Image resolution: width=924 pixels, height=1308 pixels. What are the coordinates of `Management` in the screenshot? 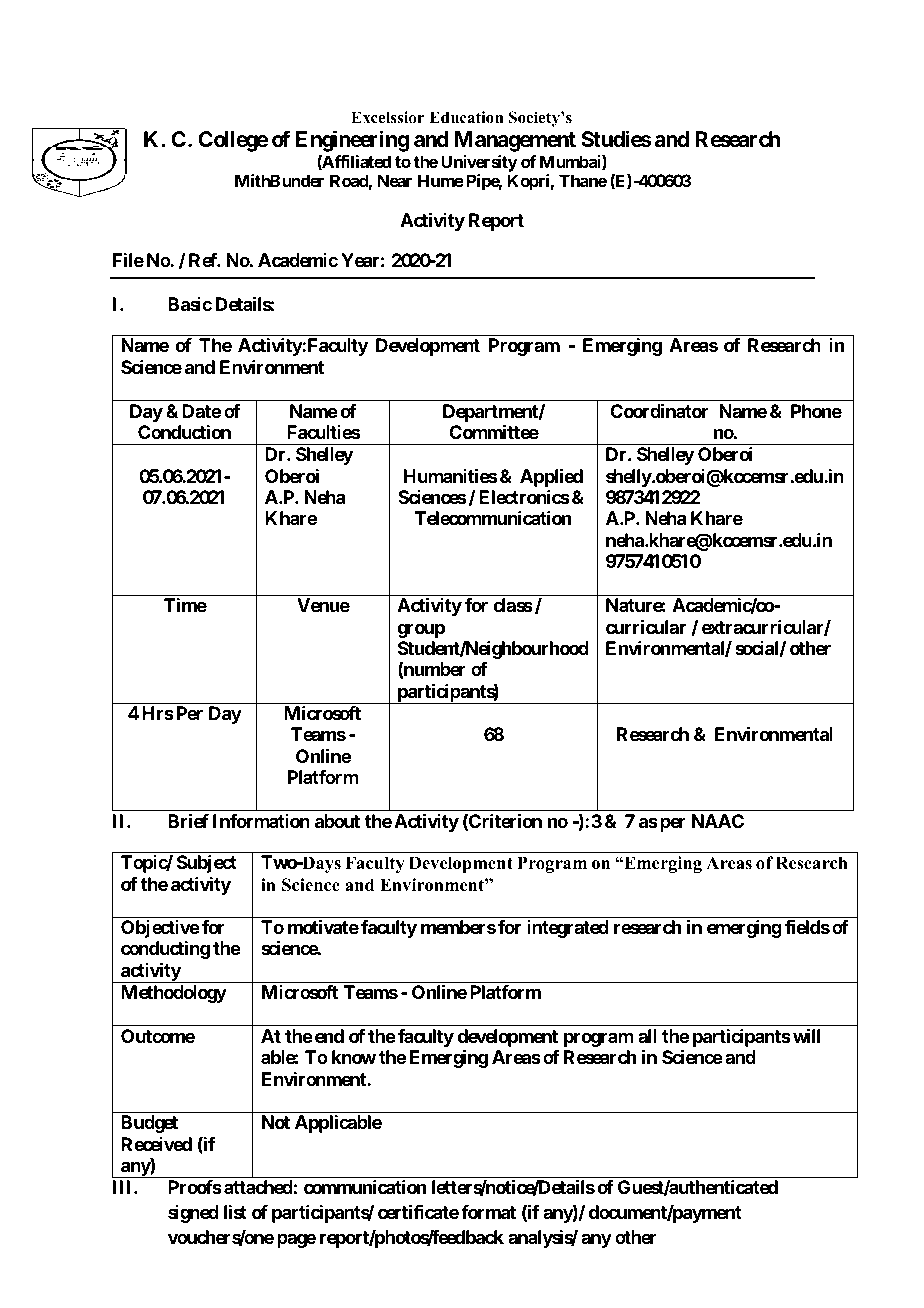 It's located at (515, 141).
